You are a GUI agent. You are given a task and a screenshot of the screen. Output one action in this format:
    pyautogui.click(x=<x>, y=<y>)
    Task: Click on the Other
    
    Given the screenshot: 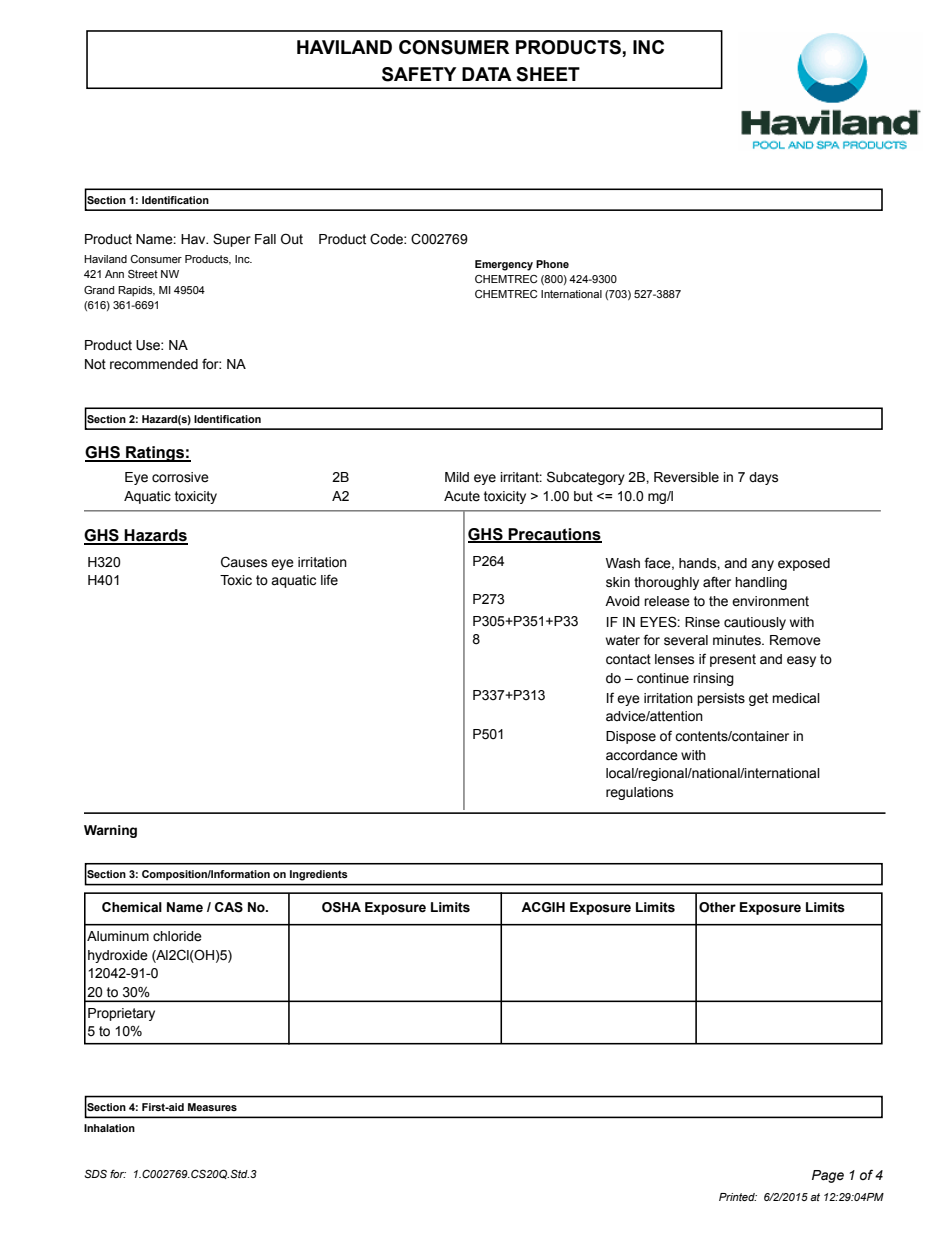 What is the action you would take?
    pyautogui.click(x=717, y=907)
